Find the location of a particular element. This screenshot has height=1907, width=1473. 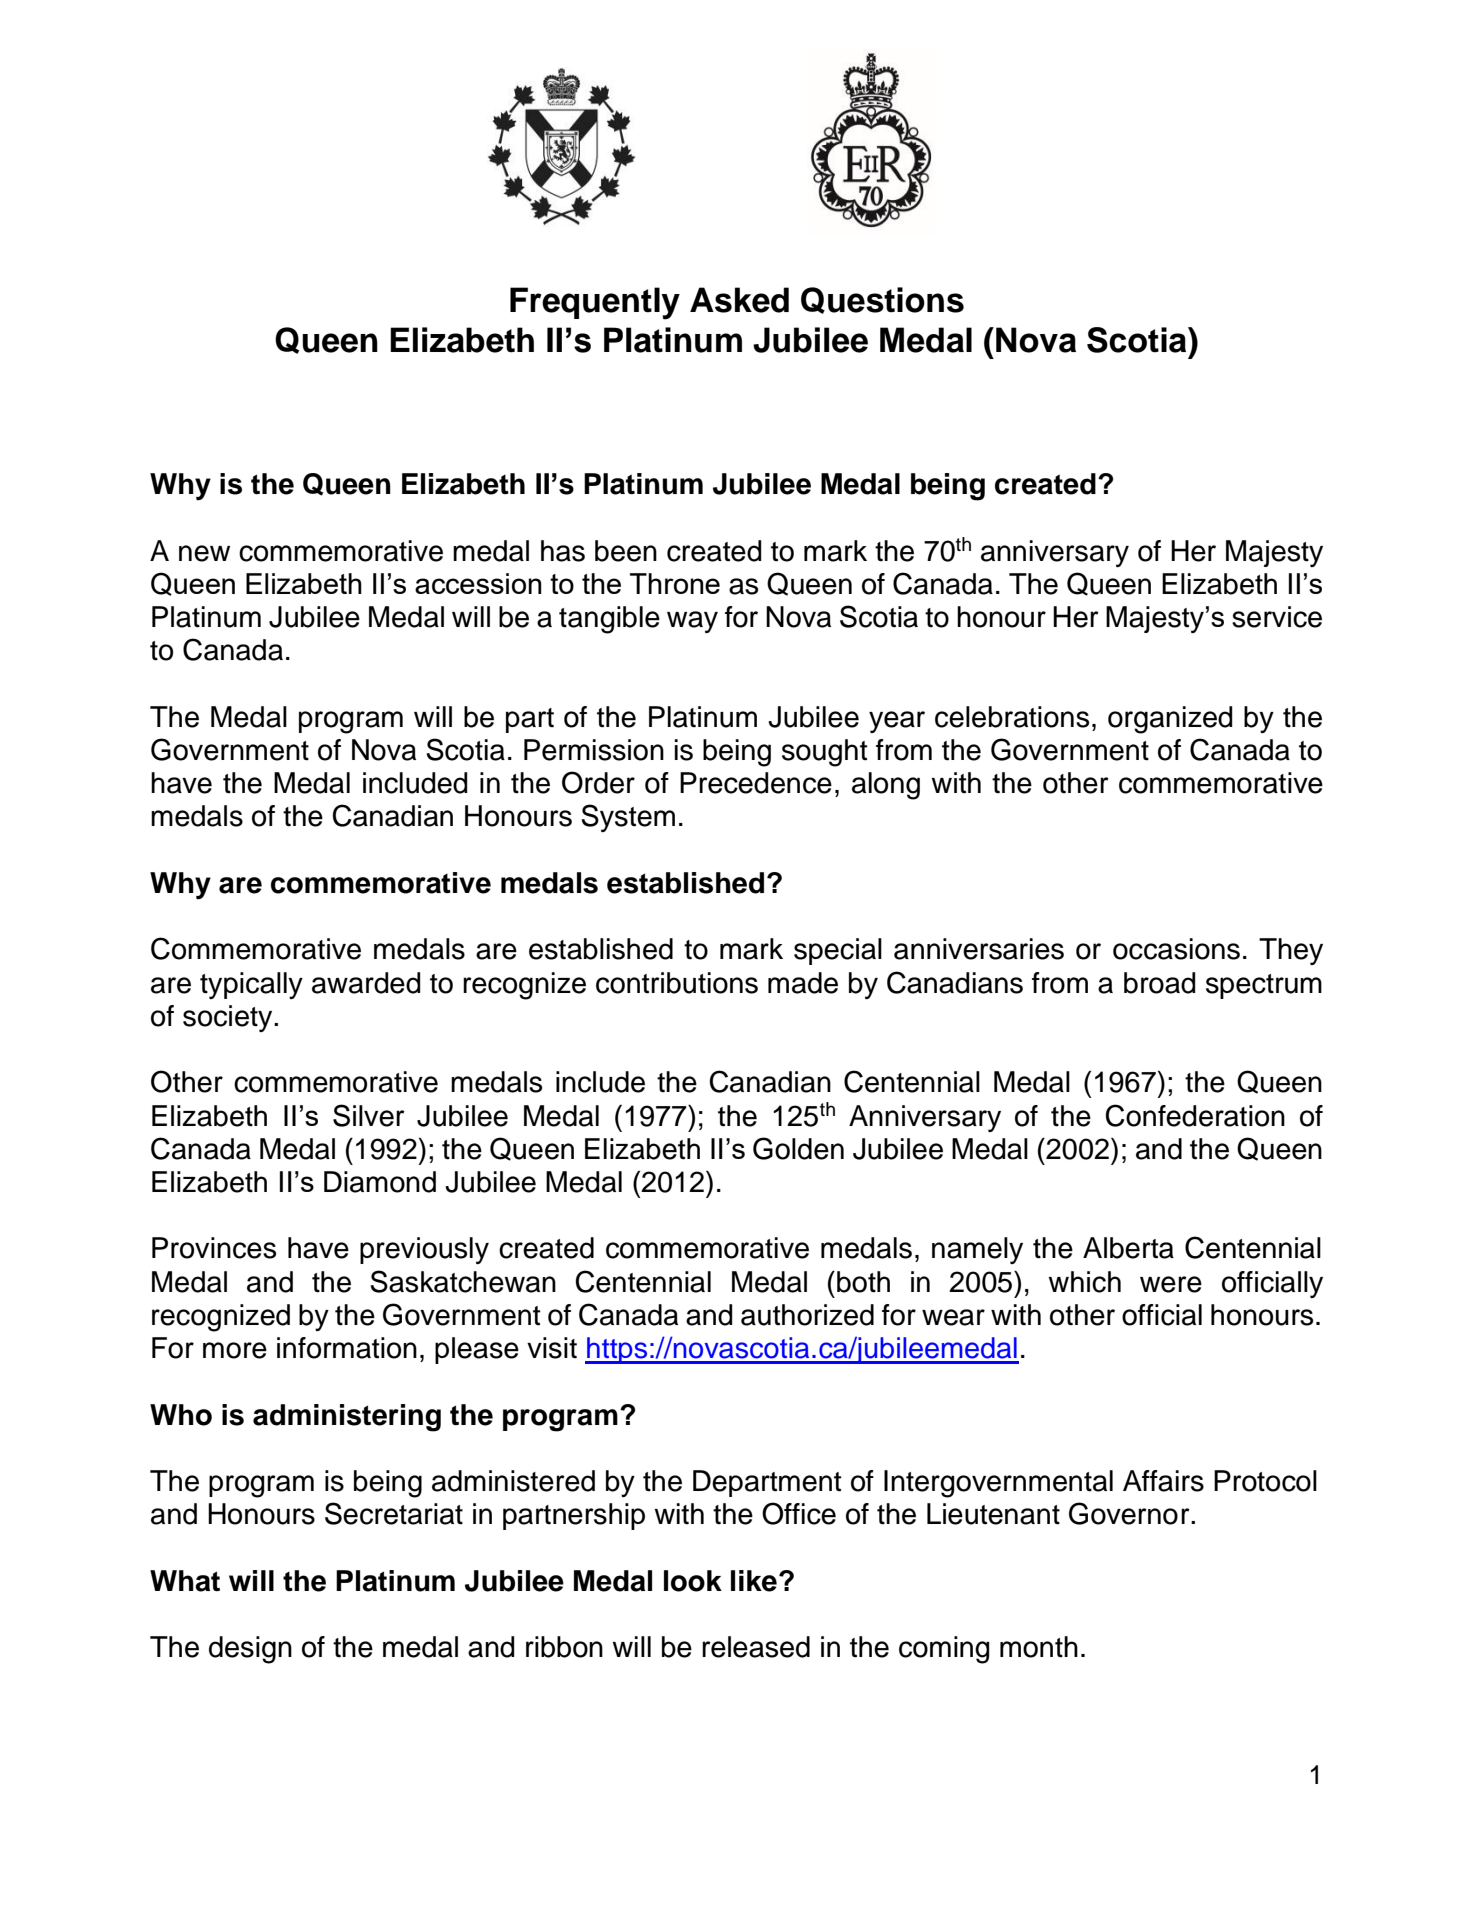

contributions is located at coordinates (677, 983).
